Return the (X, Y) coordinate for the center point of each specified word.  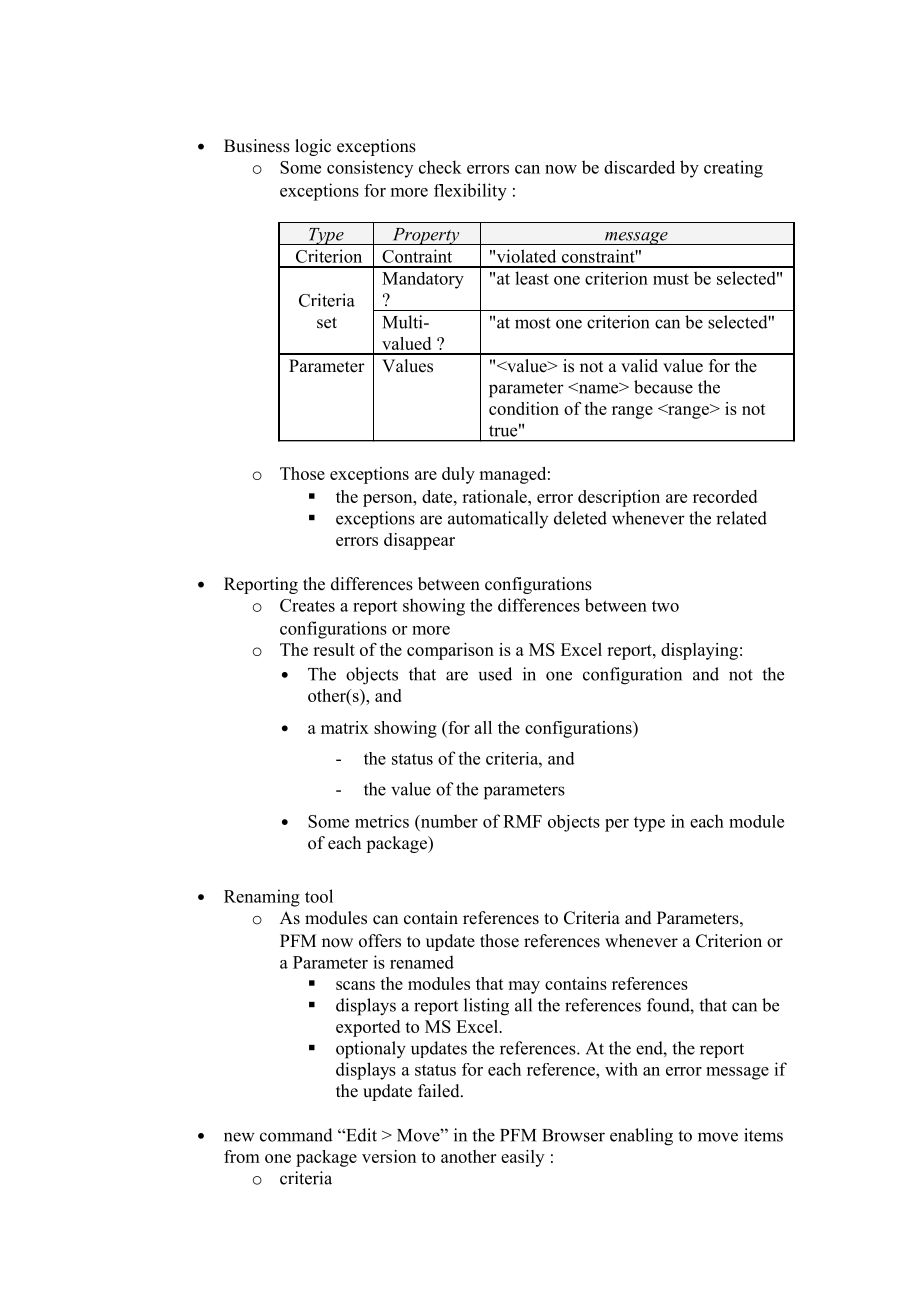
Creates (307, 605)
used (495, 674)
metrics (382, 821)
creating (733, 169)
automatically (498, 519)
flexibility (470, 192)
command (296, 1135)
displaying (699, 651)
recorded (725, 496)
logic (313, 147)
